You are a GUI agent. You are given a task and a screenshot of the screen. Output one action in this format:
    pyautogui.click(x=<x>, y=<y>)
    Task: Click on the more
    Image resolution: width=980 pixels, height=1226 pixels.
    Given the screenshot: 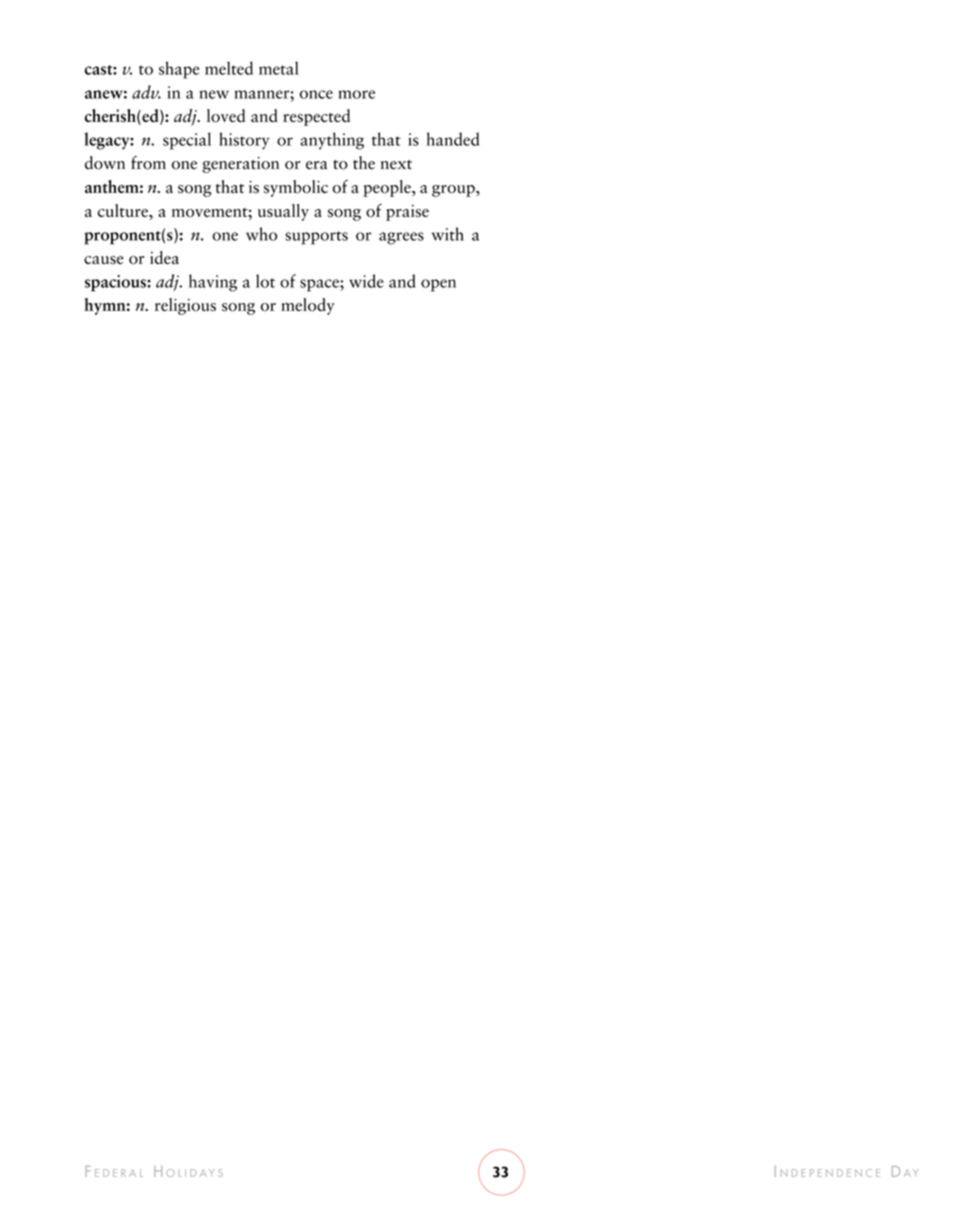 What is the action you would take?
    pyautogui.click(x=356, y=94)
